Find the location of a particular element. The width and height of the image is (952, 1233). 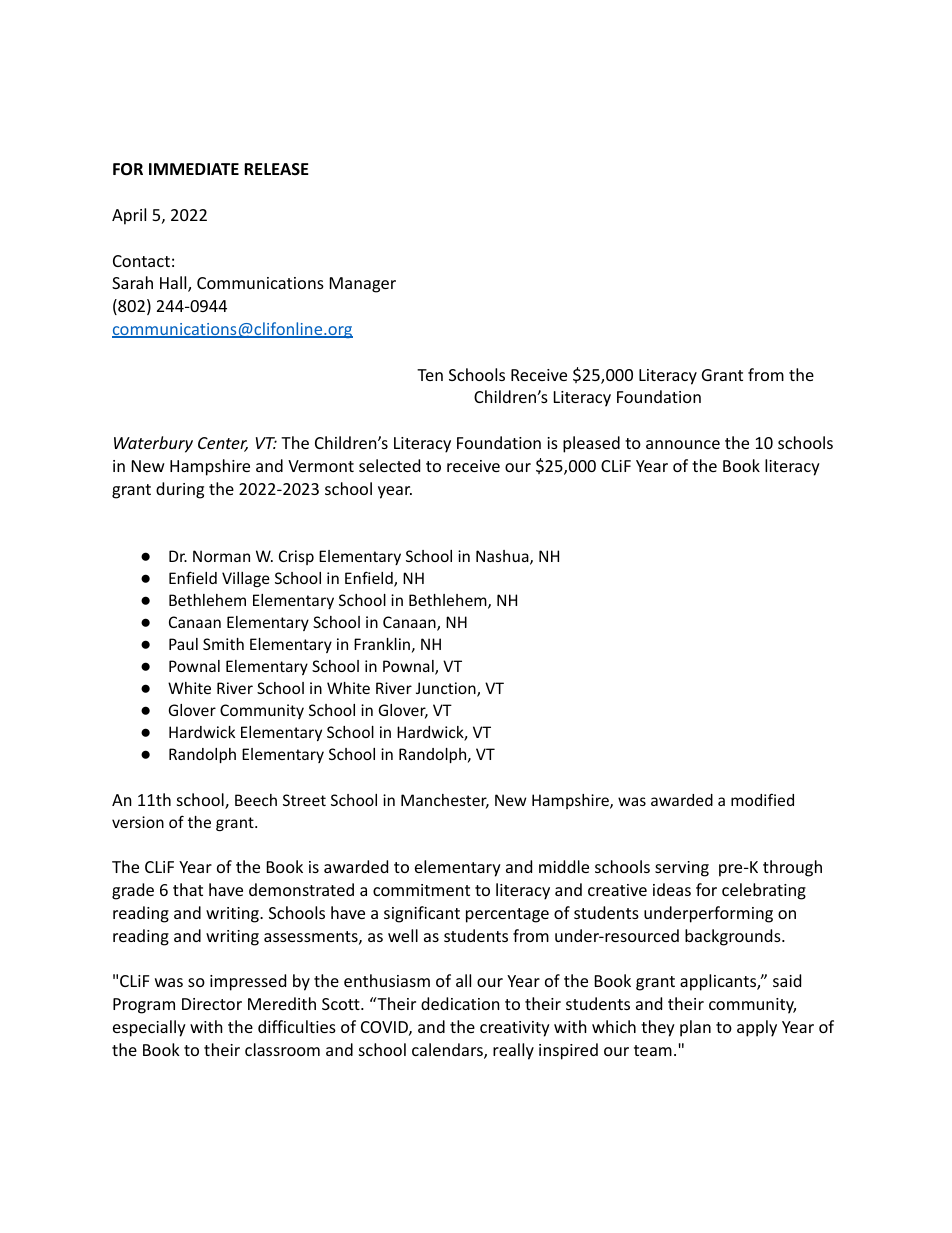

Manager is located at coordinates (363, 285).
